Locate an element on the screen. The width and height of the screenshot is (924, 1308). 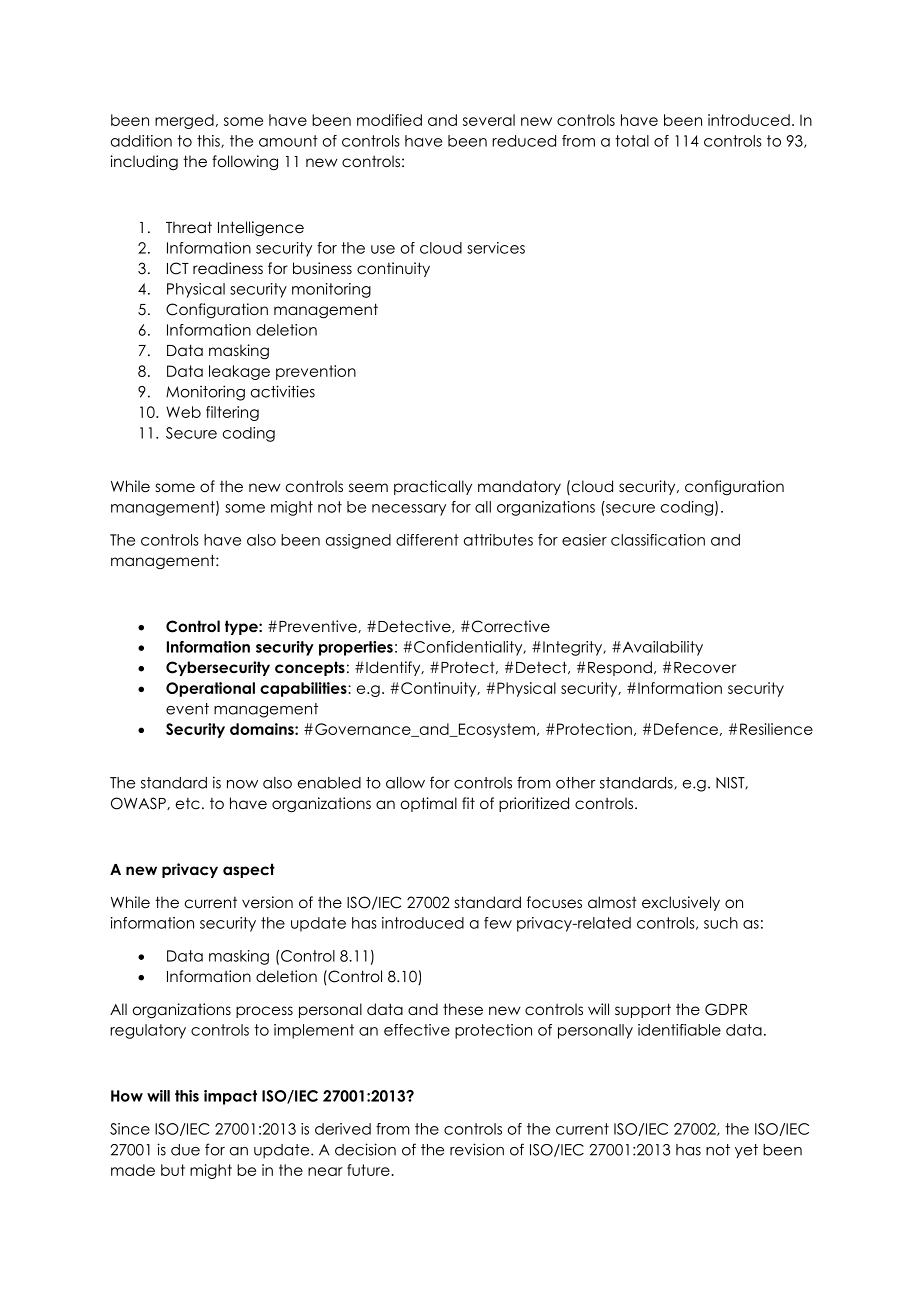
Recover is located at coordinates (705, 668).
